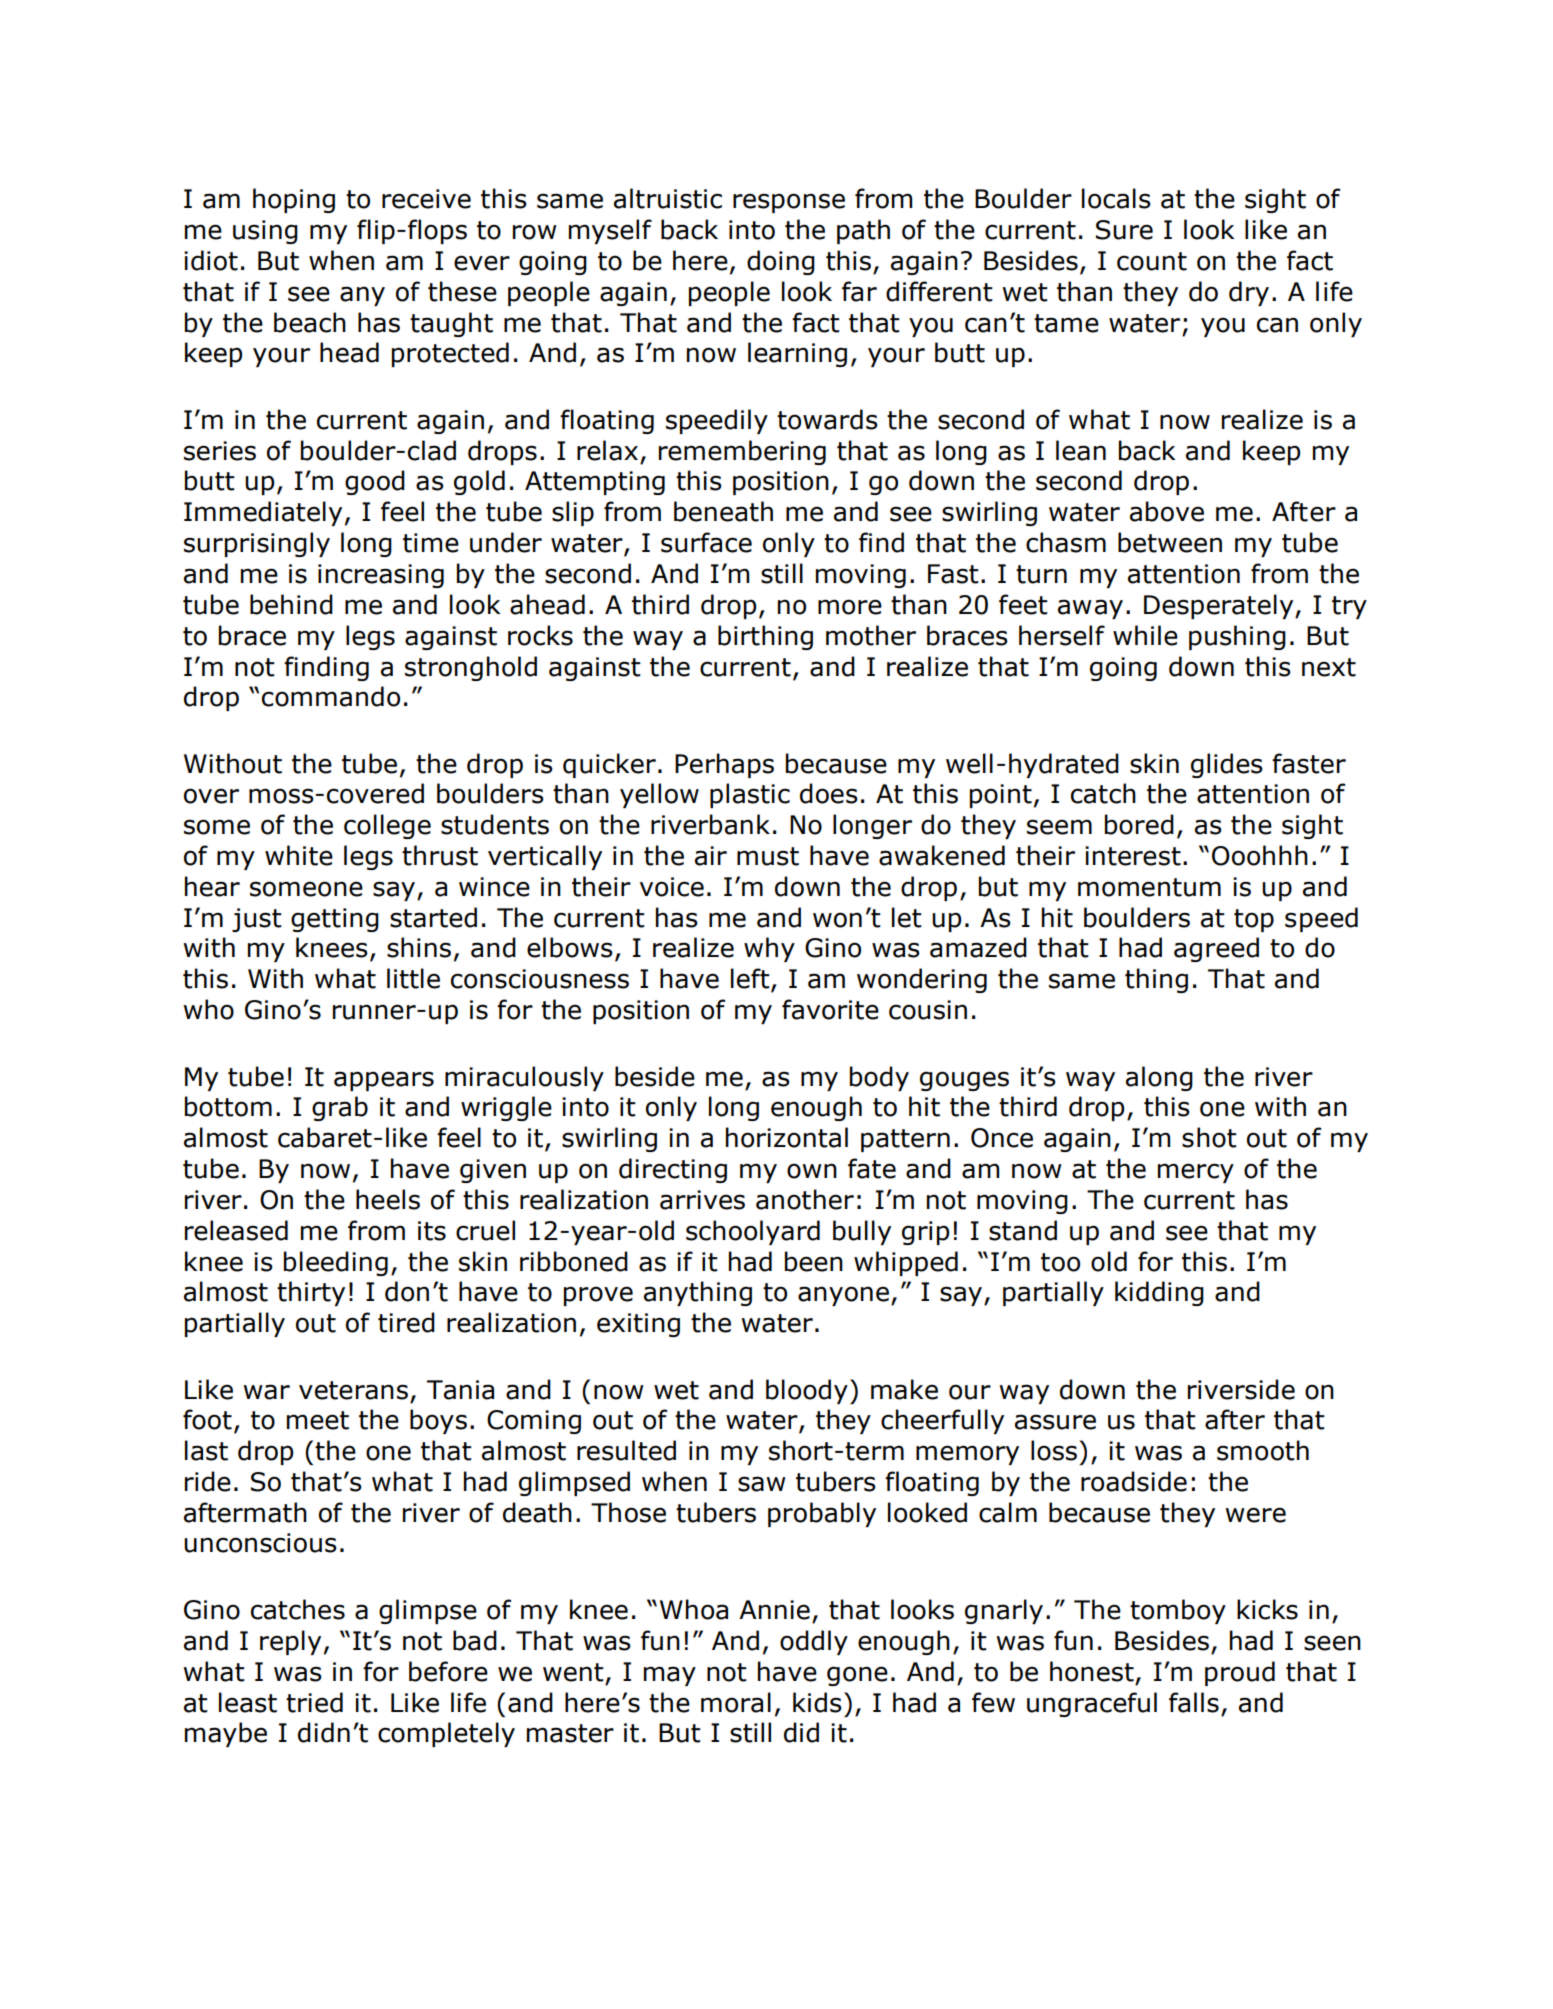  Describe the element at coordinates (850, 607) in the screenshot. I see `more` at that location.
